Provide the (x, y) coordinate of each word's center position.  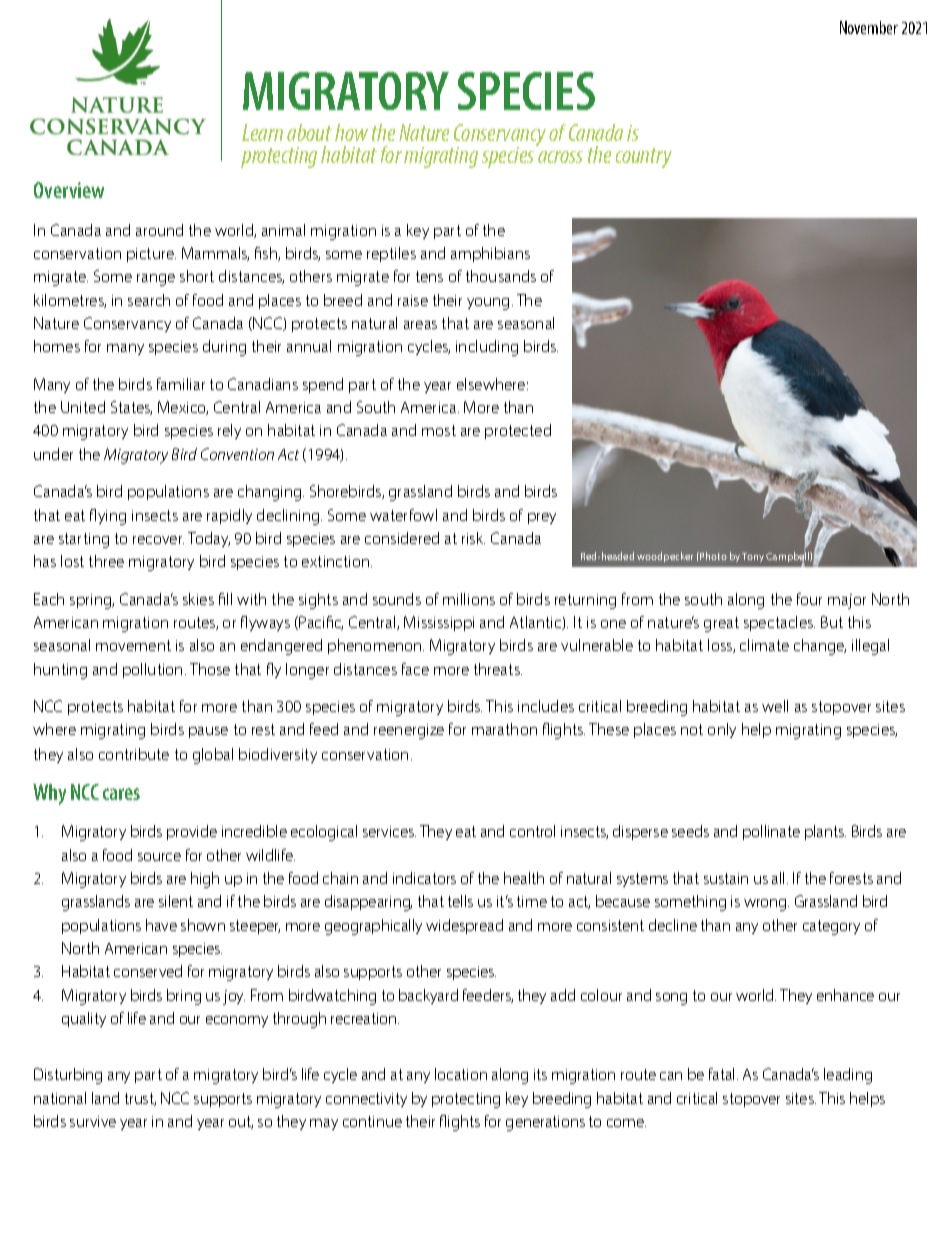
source (159, 857)
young (488, 304)
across (560, 157)
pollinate (771, 832)
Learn (262, 132)
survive (93, 1121)
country (644, 158)
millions (469, 599)
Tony (753, 557)
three (106, 561)
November (869, 27)
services (389, 831)
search (149, 300)
